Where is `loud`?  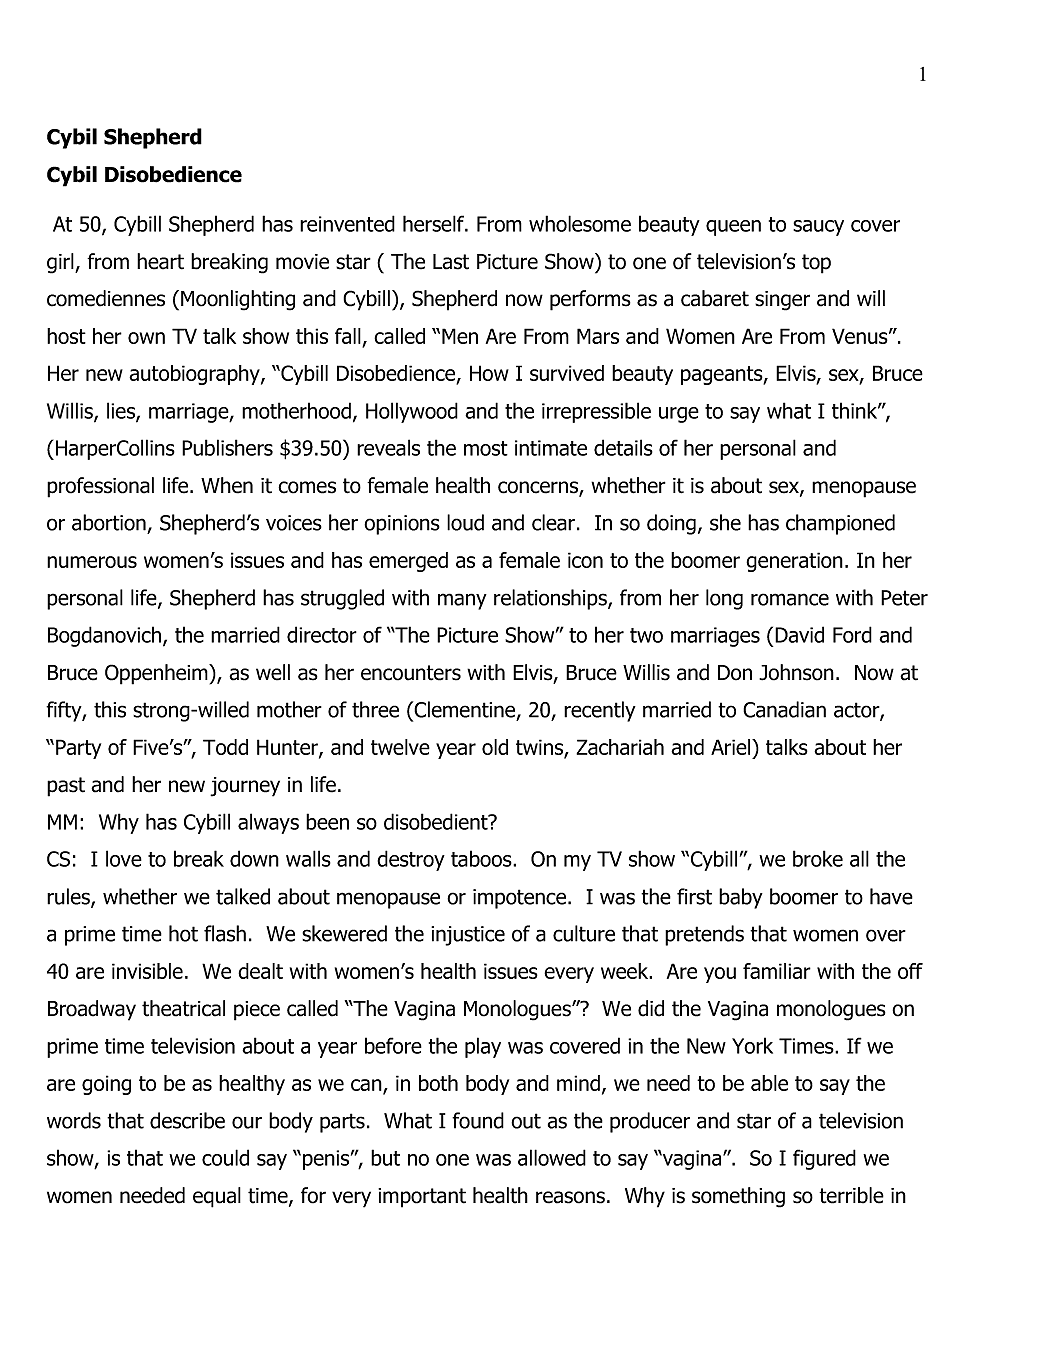
loud is located at coordinates (465, 522).
